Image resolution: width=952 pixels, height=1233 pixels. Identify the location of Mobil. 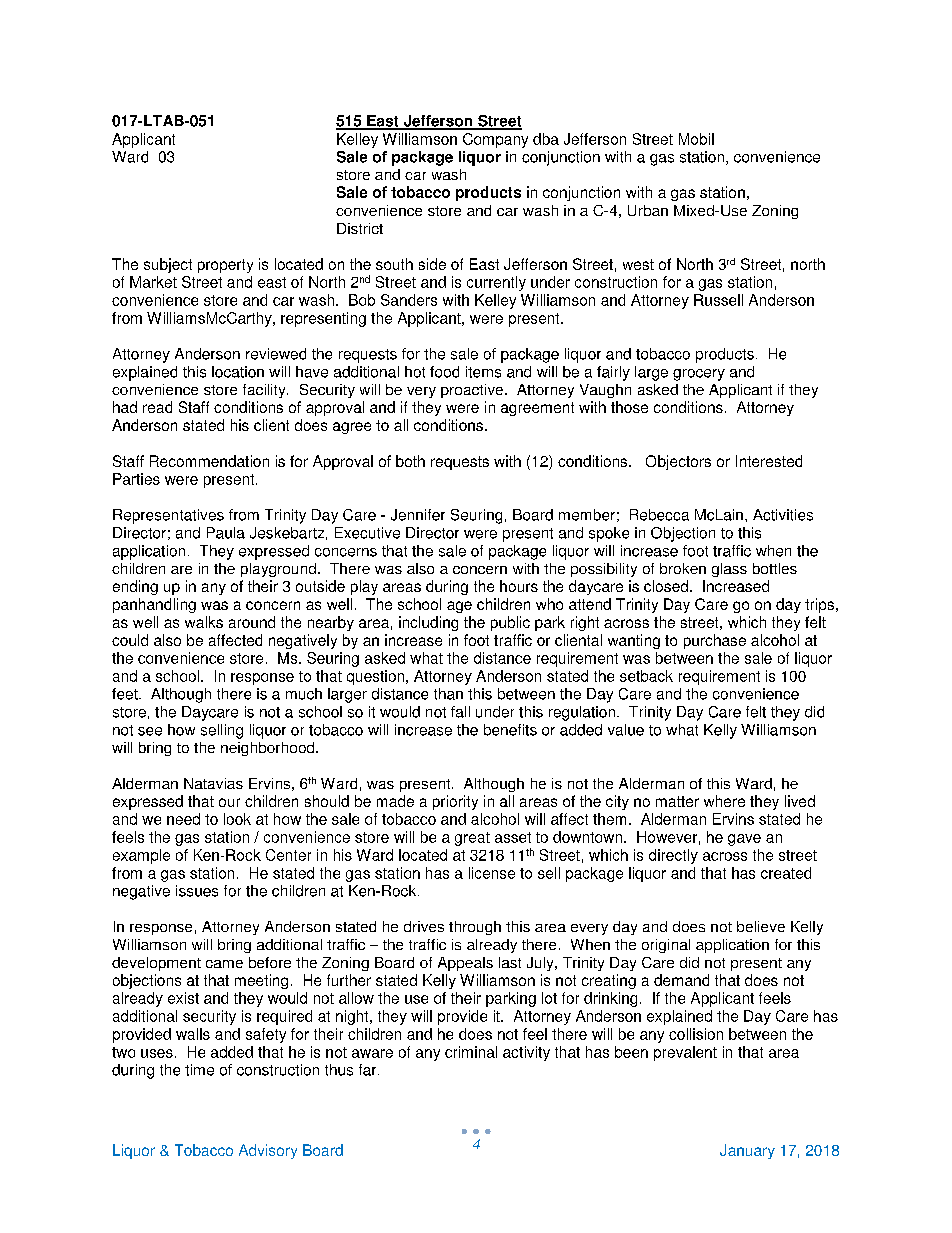
(696, 139).
